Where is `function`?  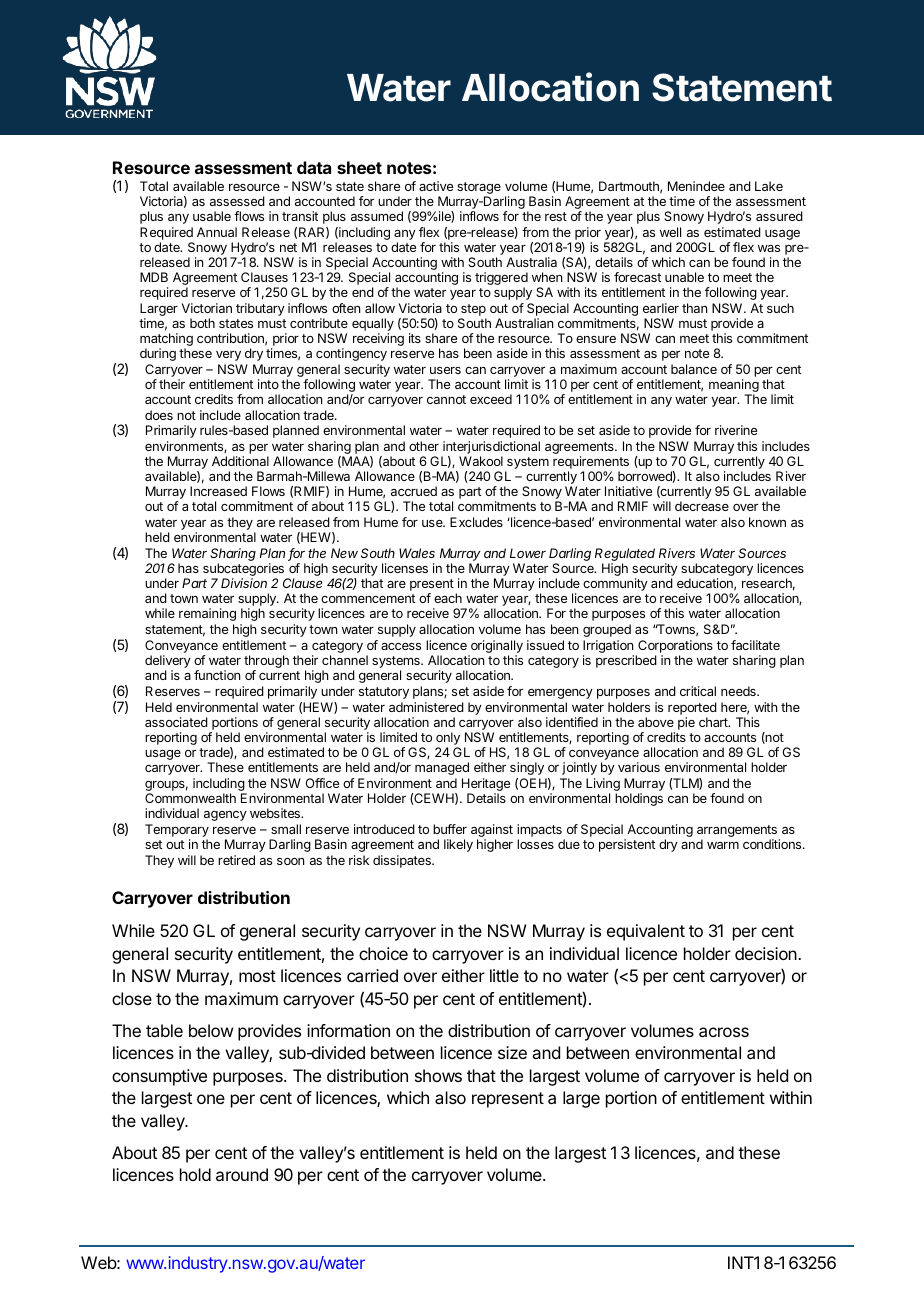 function is located at coordinates (217, 675).
